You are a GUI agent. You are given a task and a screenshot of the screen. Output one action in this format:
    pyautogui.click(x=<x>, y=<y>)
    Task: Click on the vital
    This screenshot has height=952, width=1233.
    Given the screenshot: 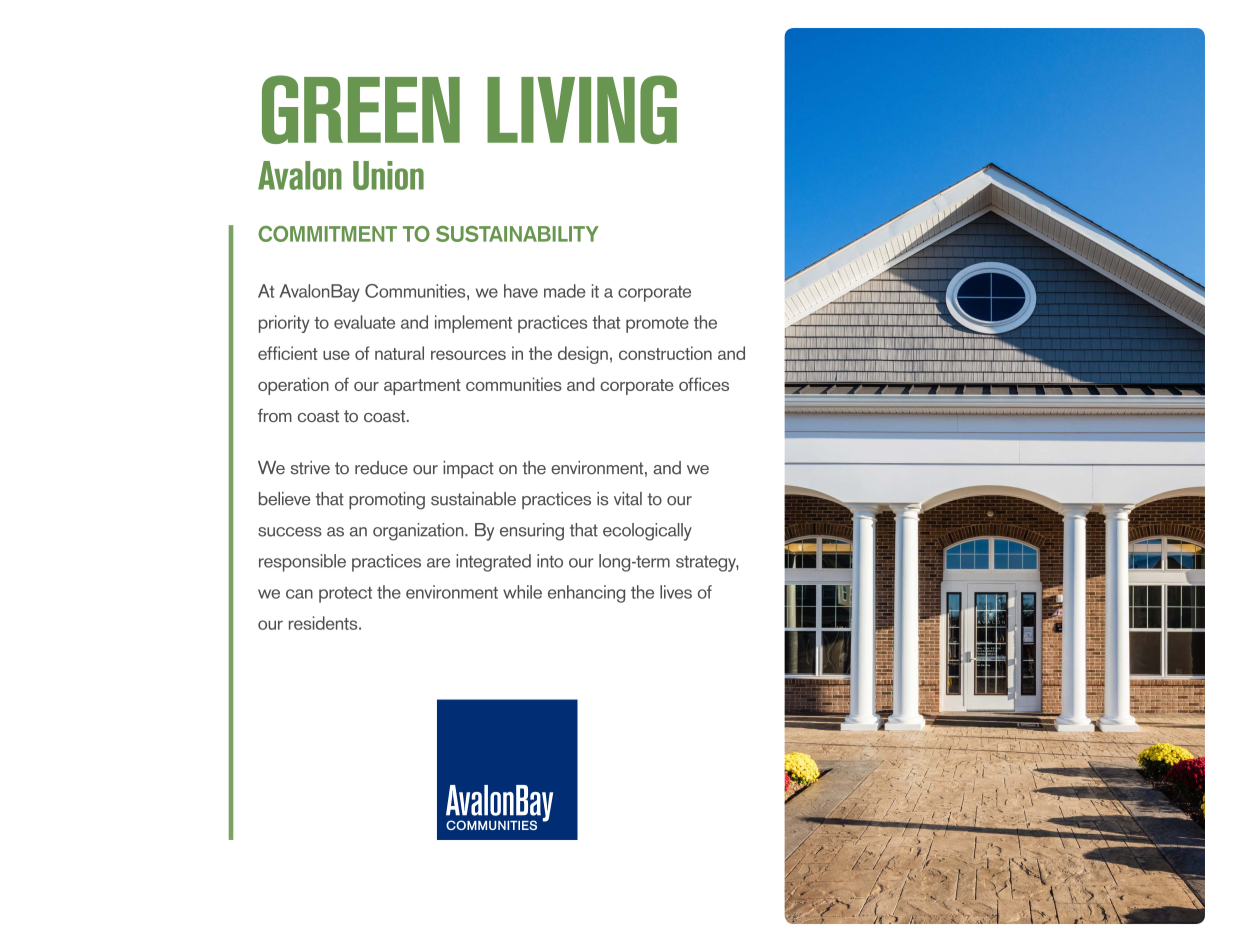 What is the action you would take?
    pyautogui.click(x=628, y=499)
